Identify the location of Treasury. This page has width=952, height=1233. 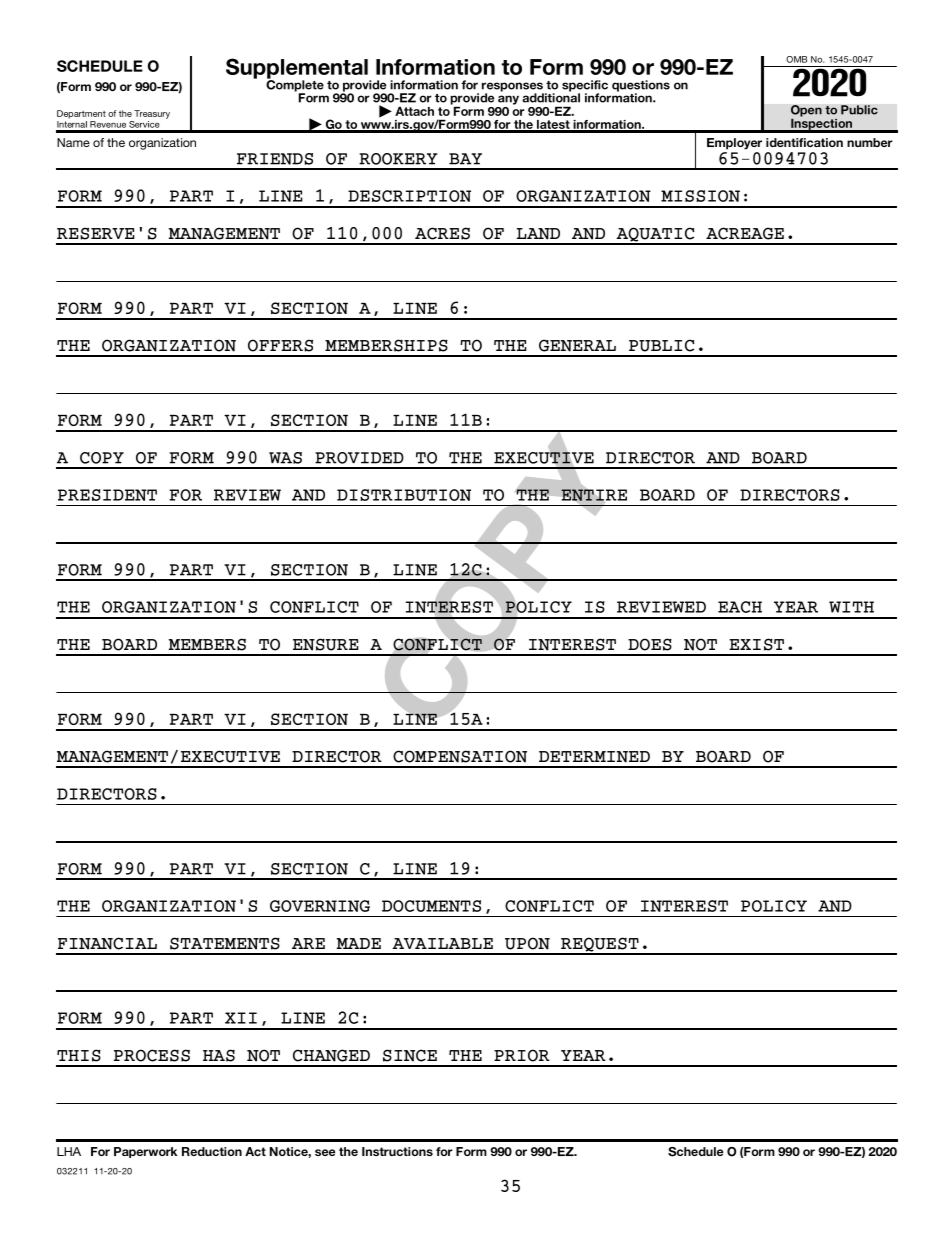
(152, 114).
